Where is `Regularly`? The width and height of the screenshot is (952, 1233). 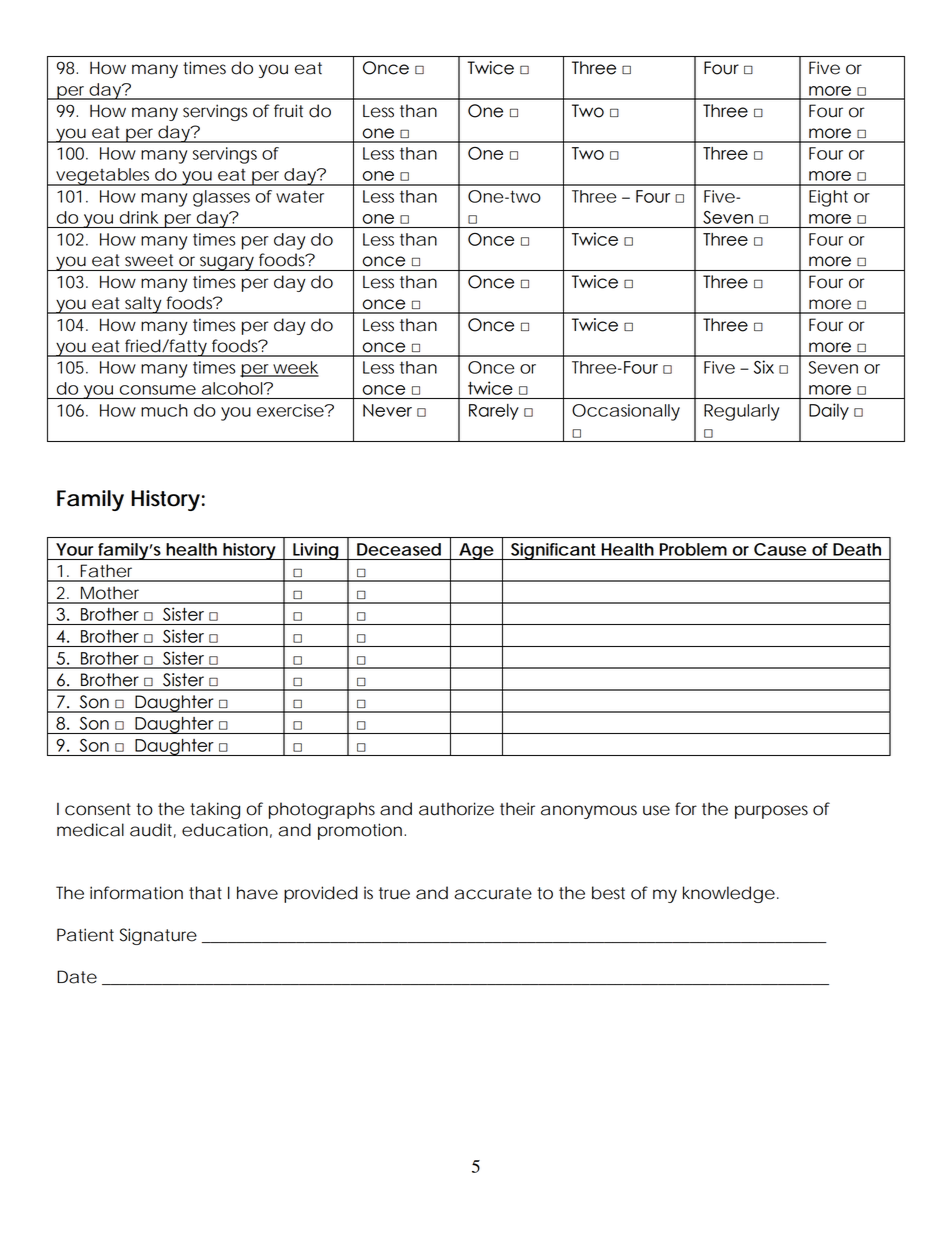 Regularly is located at coordinates (741, 412).
